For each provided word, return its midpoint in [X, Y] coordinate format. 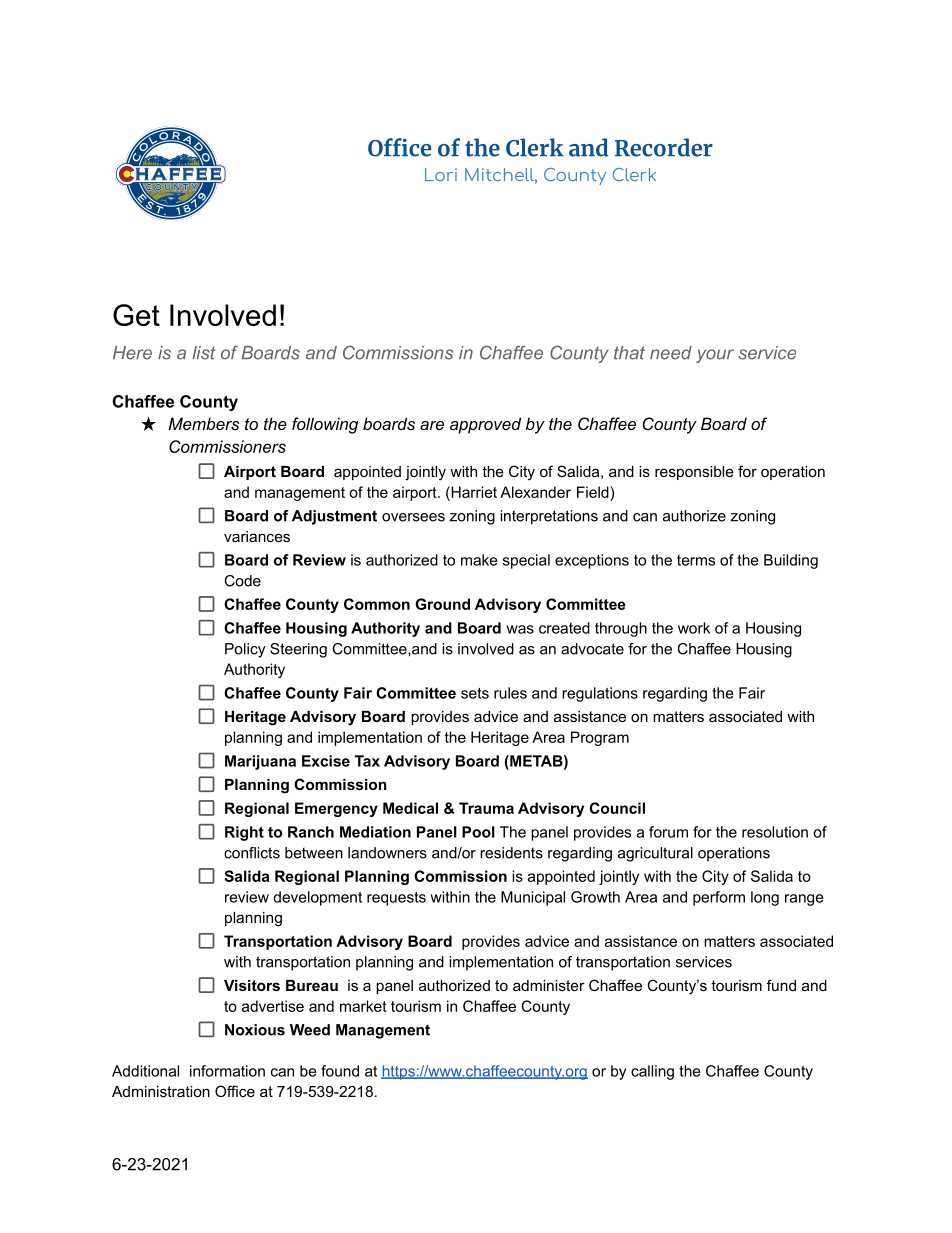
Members [204, 423]
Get [136, 315]
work [694, 628]
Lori [441, 174]
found [340, 1071]
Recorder [664, 147]
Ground [442, 604]
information [227, 1071]
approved [485, 425]
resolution [775, 832]
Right [244, 833]
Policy [245, 650]
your [715, 356]
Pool [478, 832]
